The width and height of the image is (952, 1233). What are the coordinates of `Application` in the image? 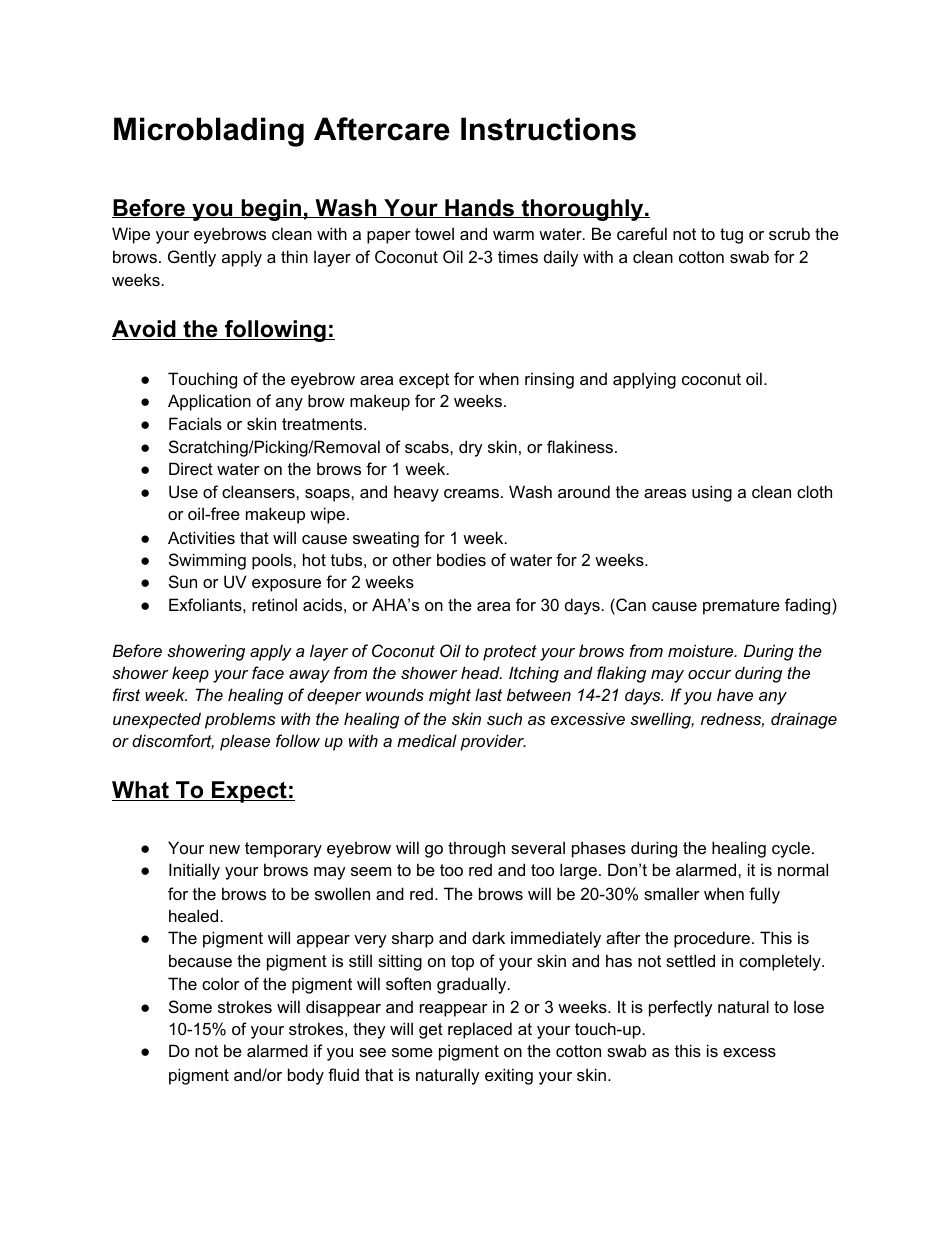 It's located at (209, 402).
